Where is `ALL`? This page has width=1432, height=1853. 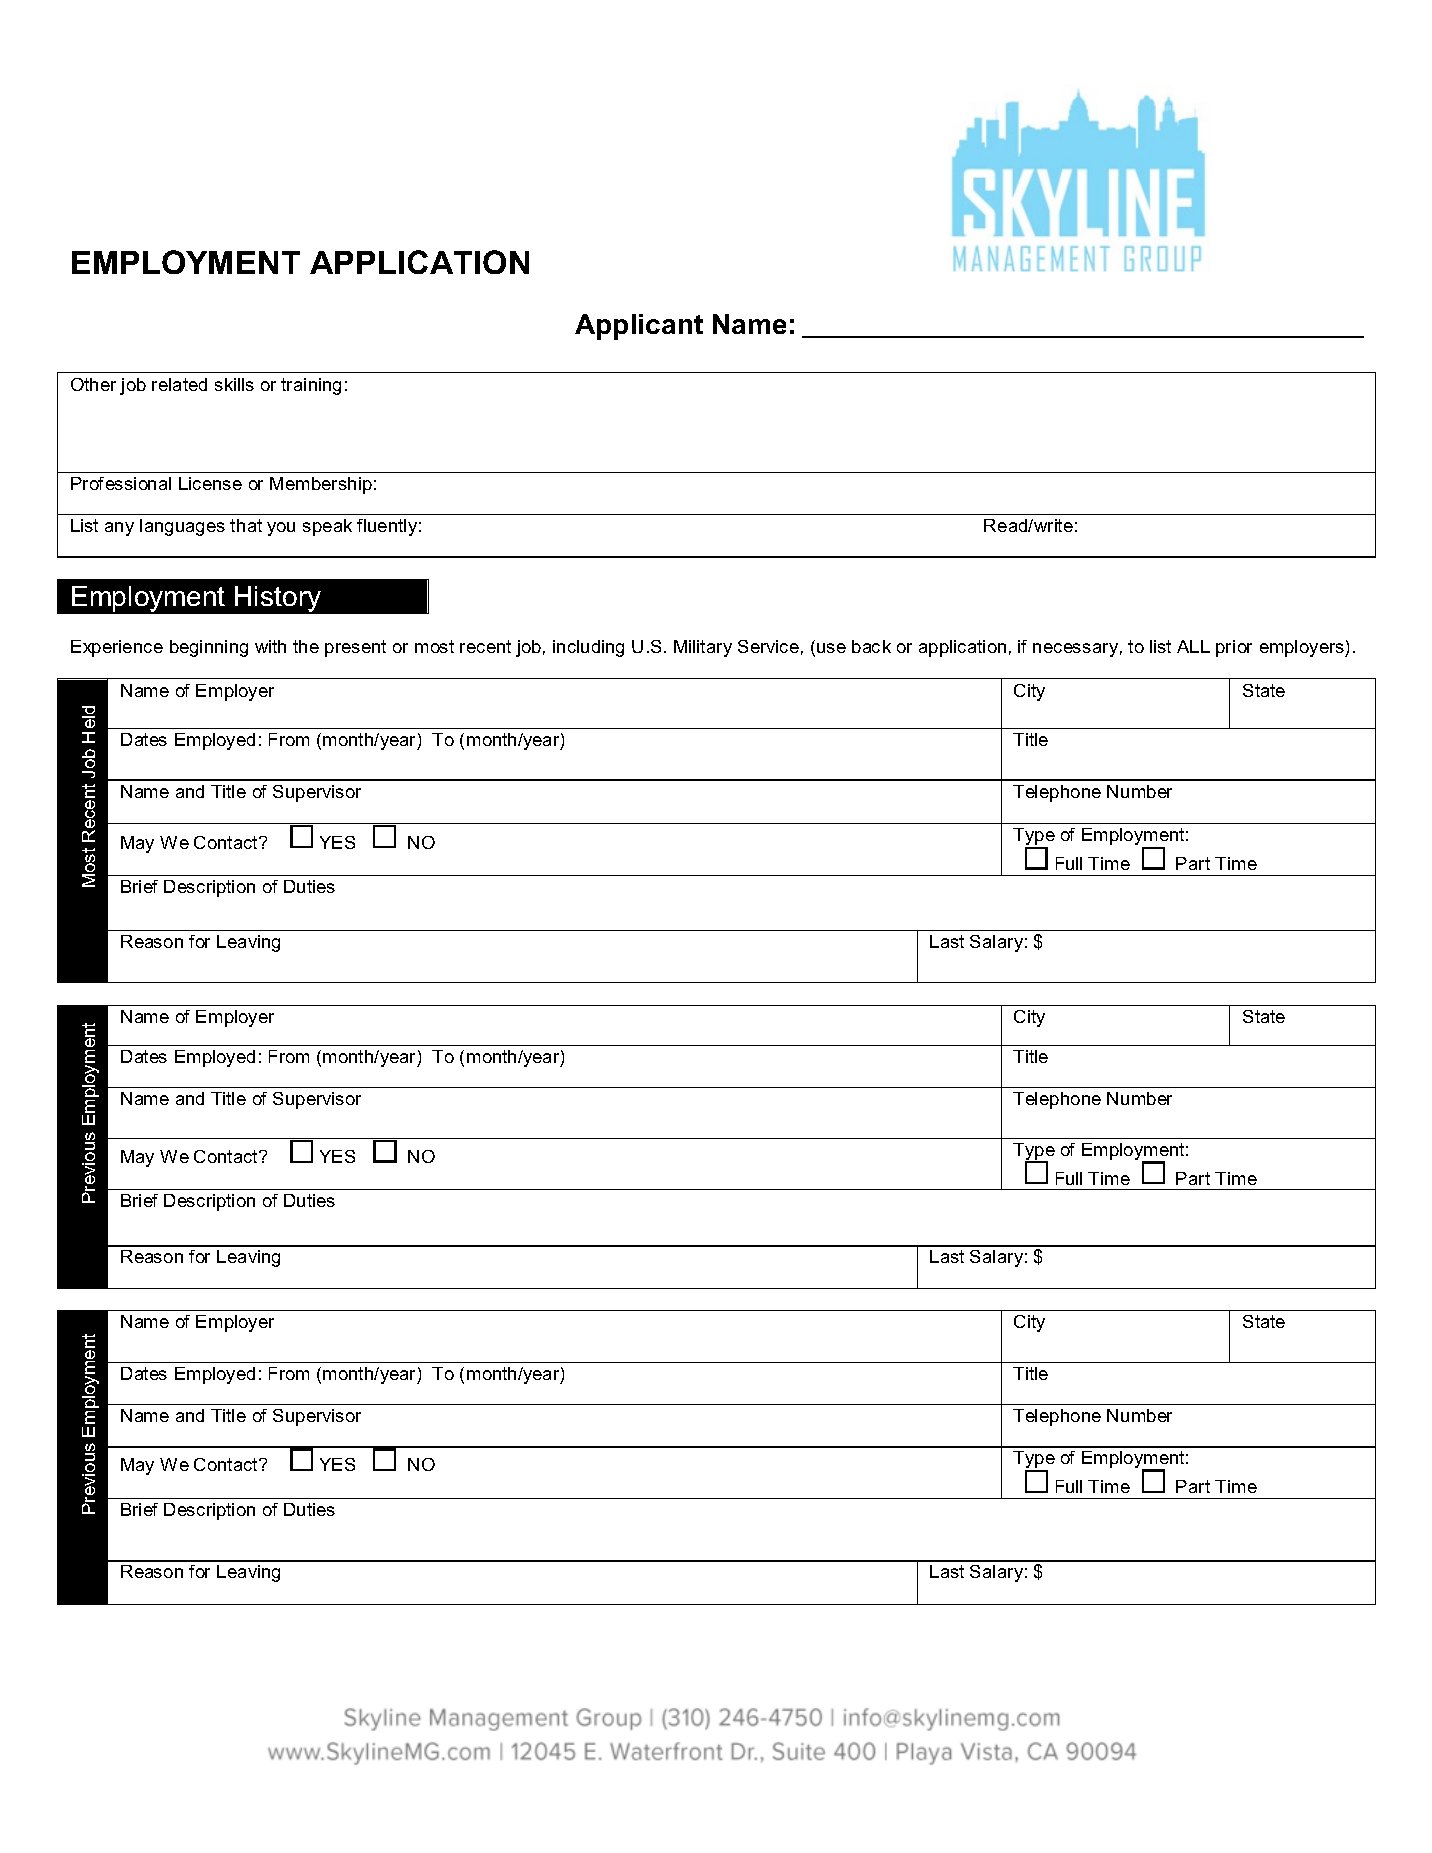 ALL is located at coordinates (1193, 646).
